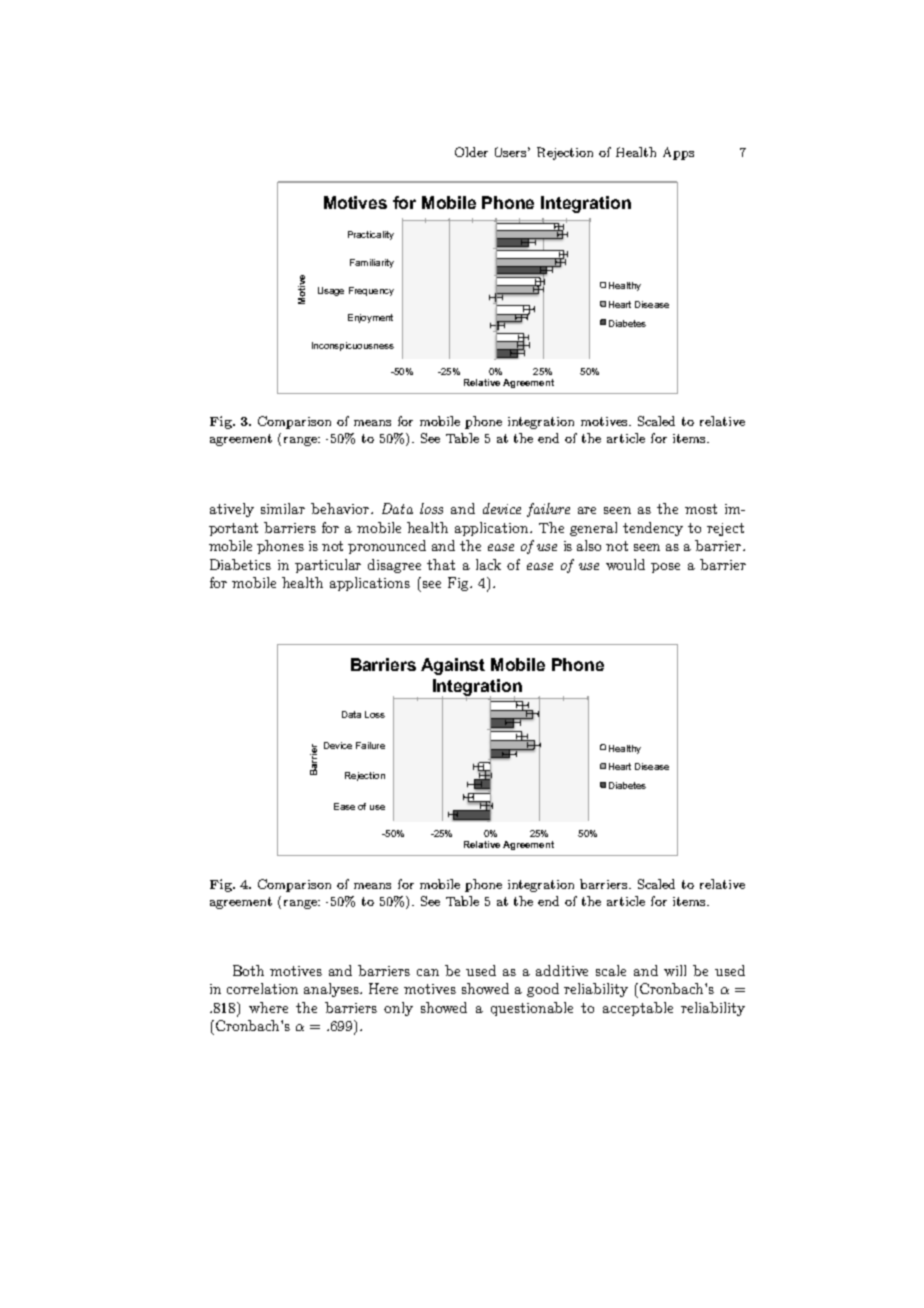 This screenshot has width=924, height=1308. What do you see at coordinates (678, 153) in the screenshot?
I see `Apps` at bounding box center [678, 153].
